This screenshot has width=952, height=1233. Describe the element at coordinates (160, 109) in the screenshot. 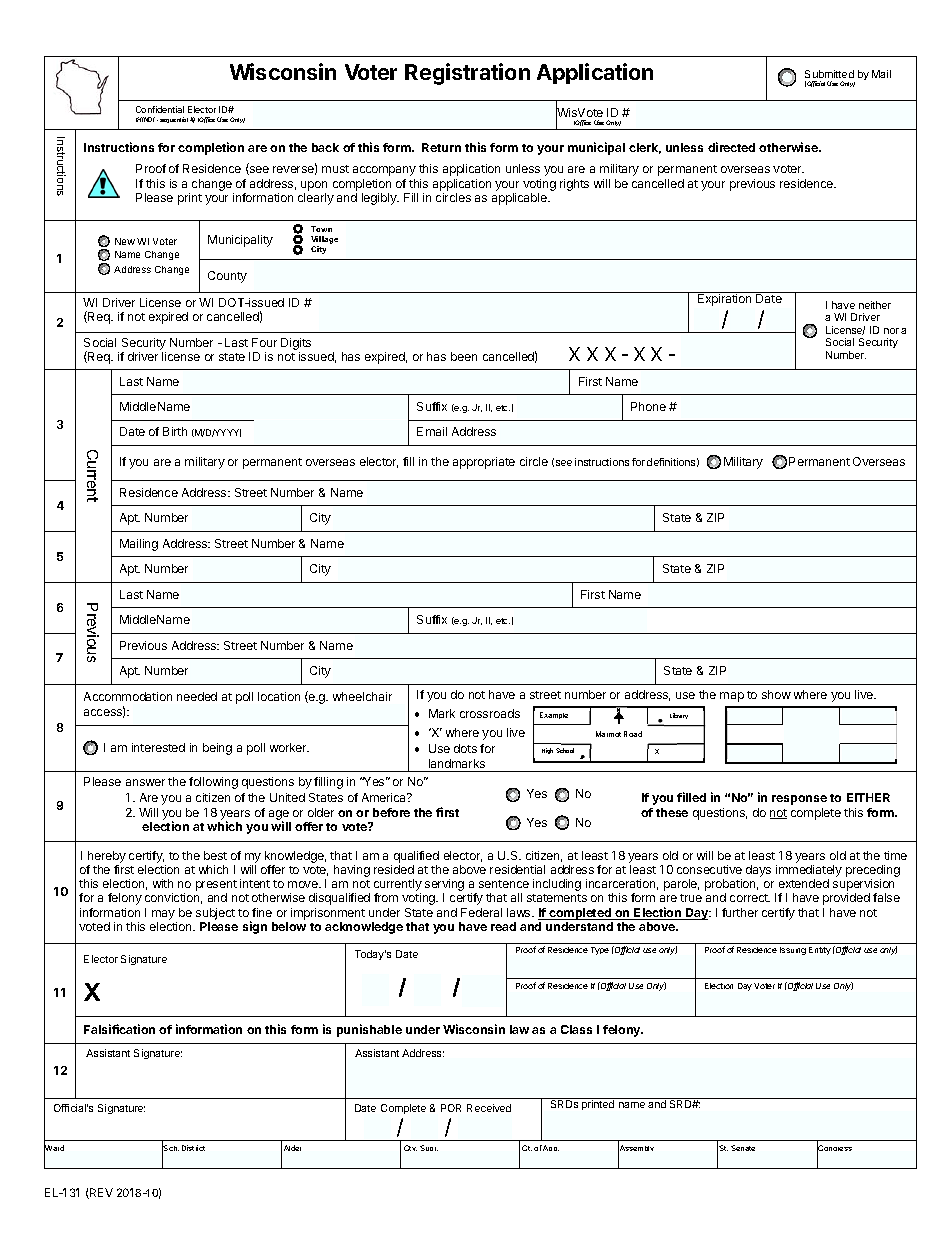

I see `Confidential` at that location.
